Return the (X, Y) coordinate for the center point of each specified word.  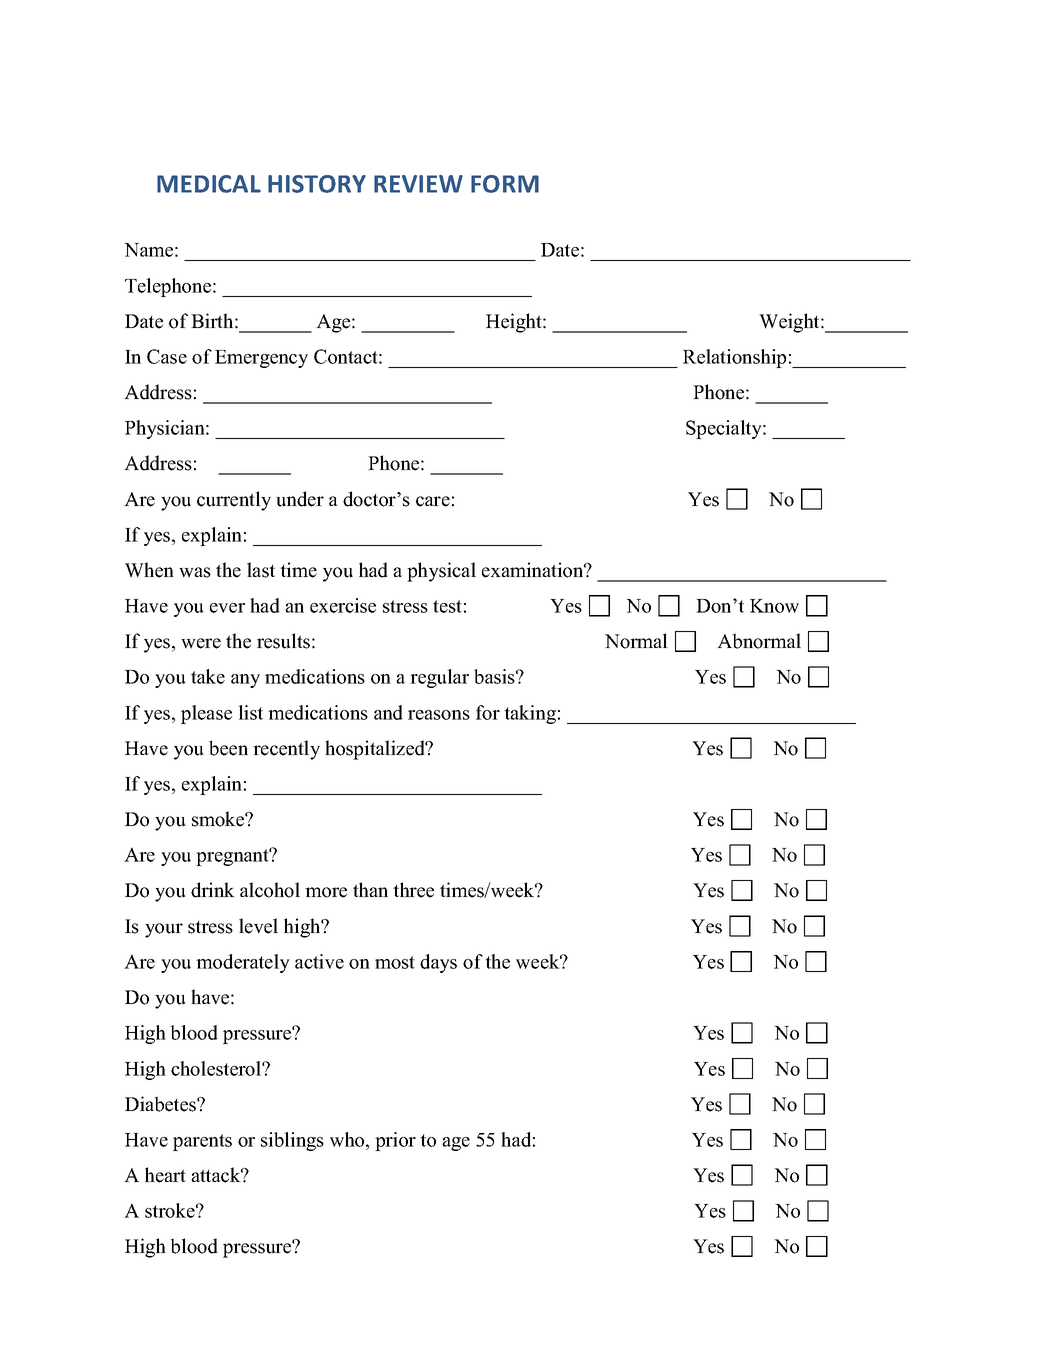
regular (439, 678)
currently (234, 501)
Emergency (261, 359)
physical (441, 572)
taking (530, 714)
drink (213, 890)
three (413, 890)
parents (202, 1142)
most (395, 962)
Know (774, 606)
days (438, 963)
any (245, 681)
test (447, 606)
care (433, 501)
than (370, 889)
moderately (243, 963)
